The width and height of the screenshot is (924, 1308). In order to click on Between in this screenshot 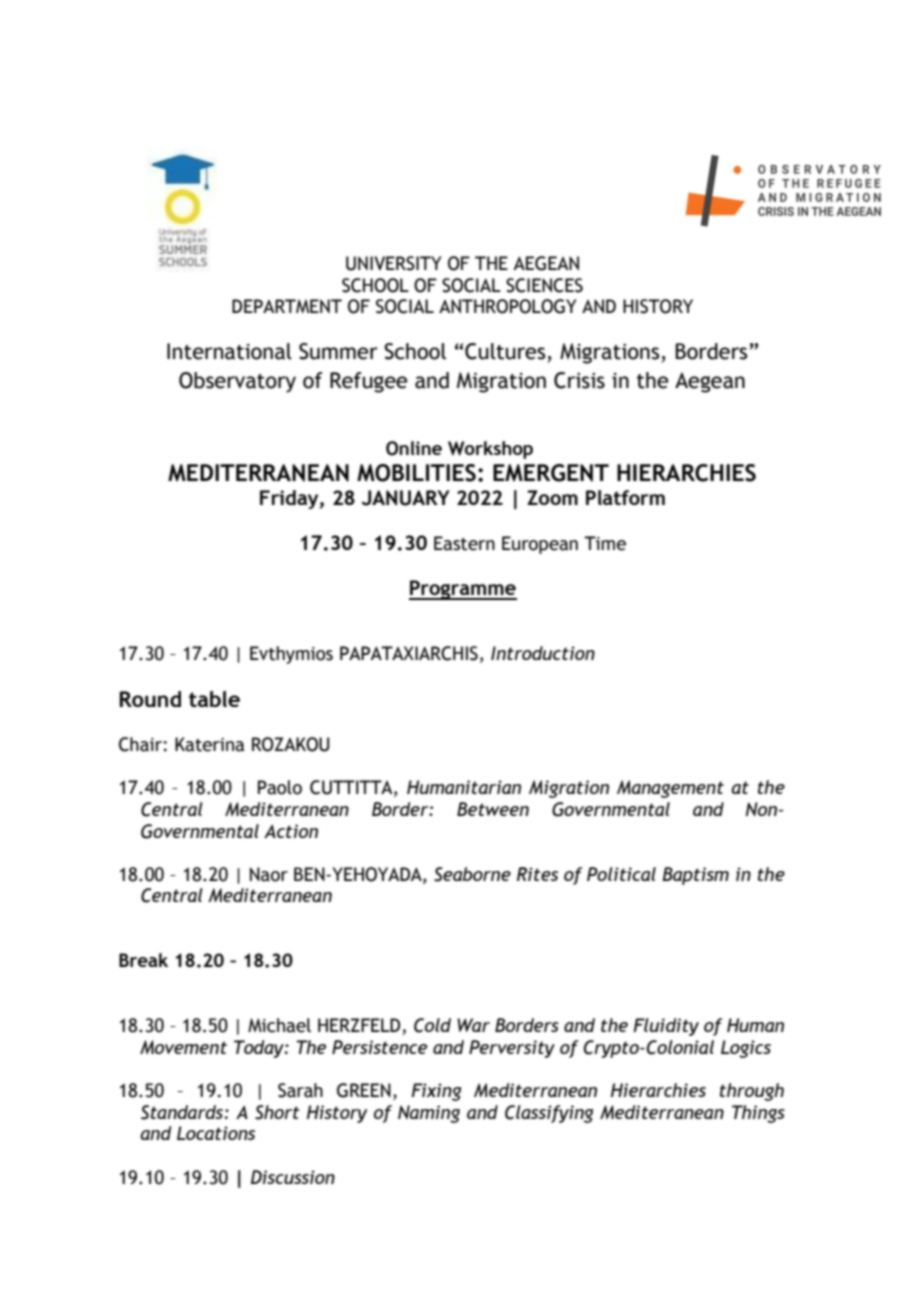, I will do `click(493, 809)`.
